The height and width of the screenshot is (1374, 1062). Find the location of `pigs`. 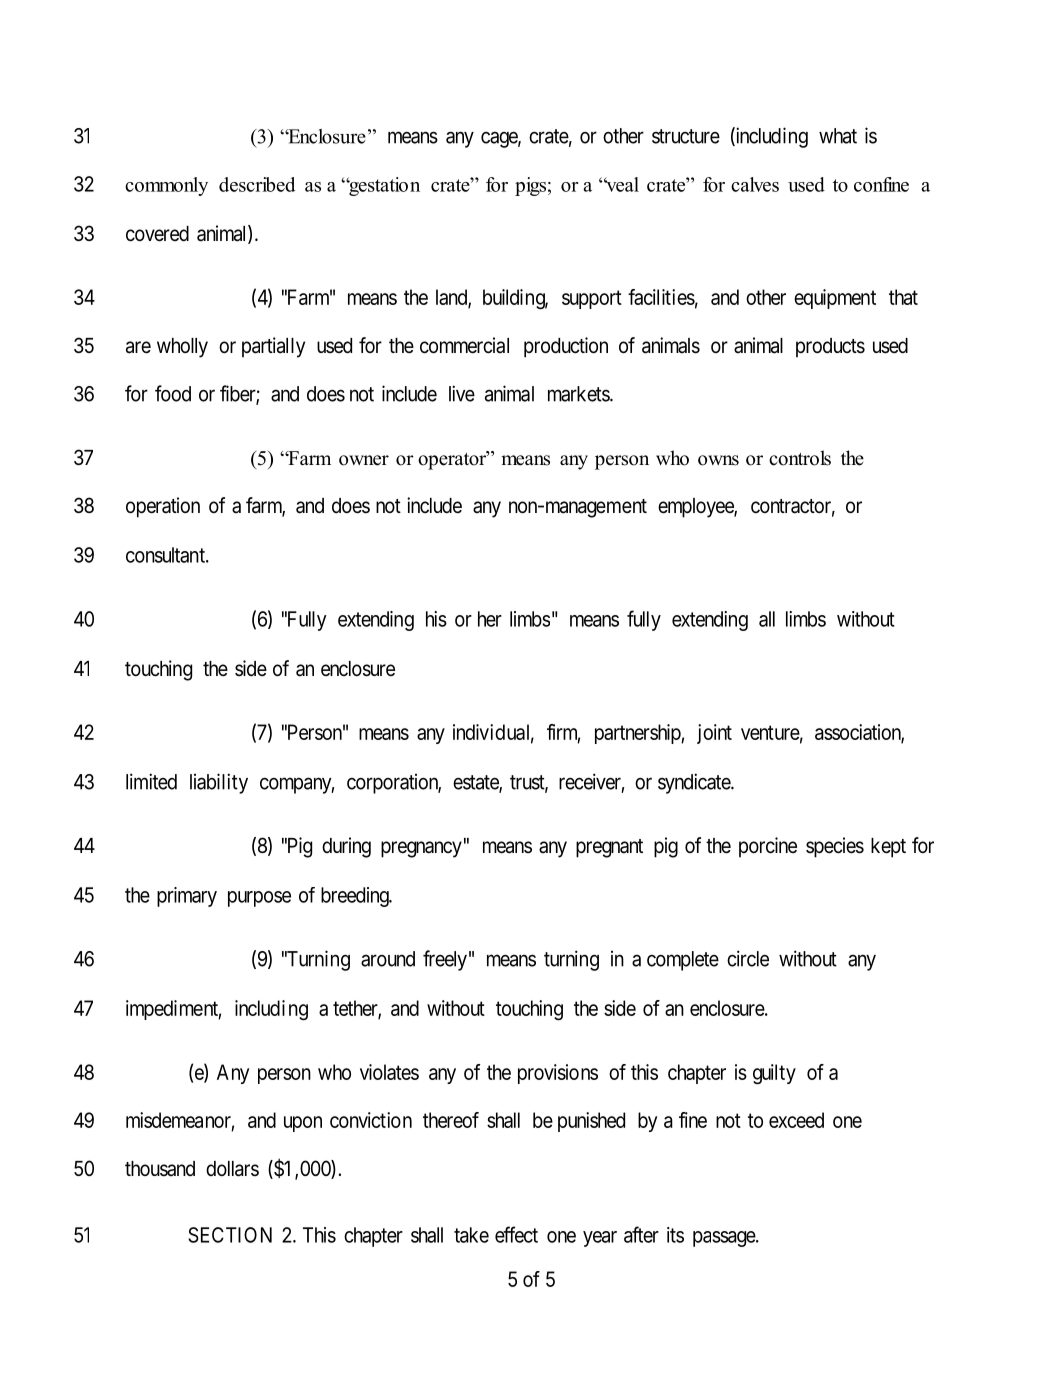

pigs is located at coordinates (530, 186).
